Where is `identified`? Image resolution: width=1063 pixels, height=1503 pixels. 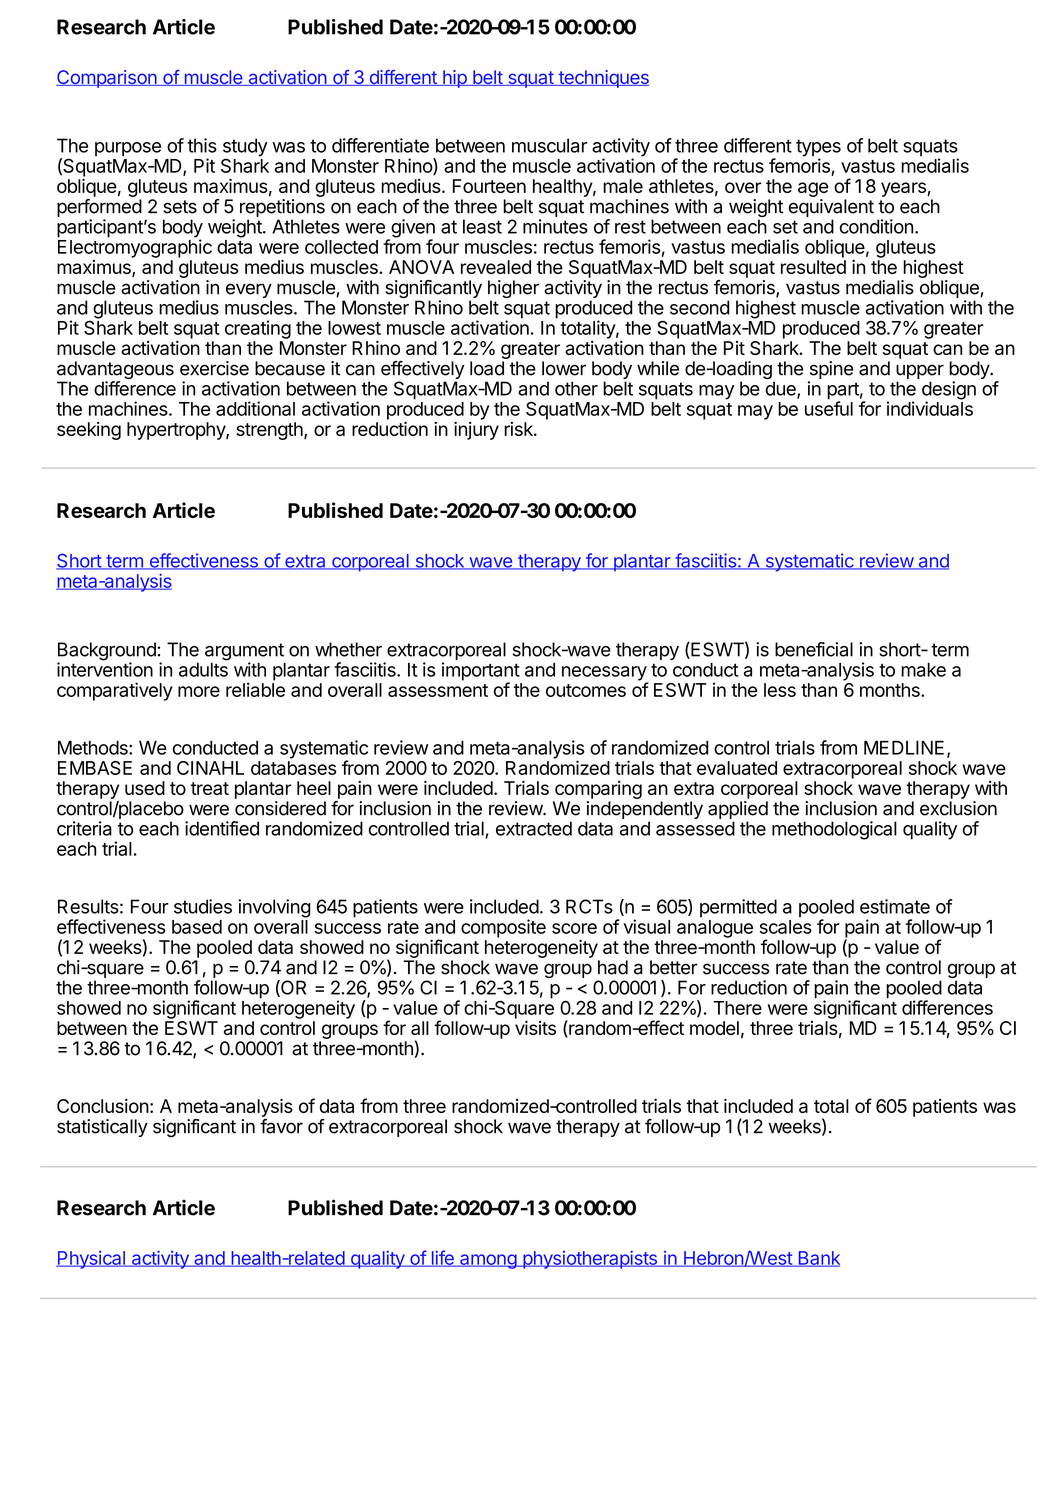
identified is located at coordinates (222, 828).
